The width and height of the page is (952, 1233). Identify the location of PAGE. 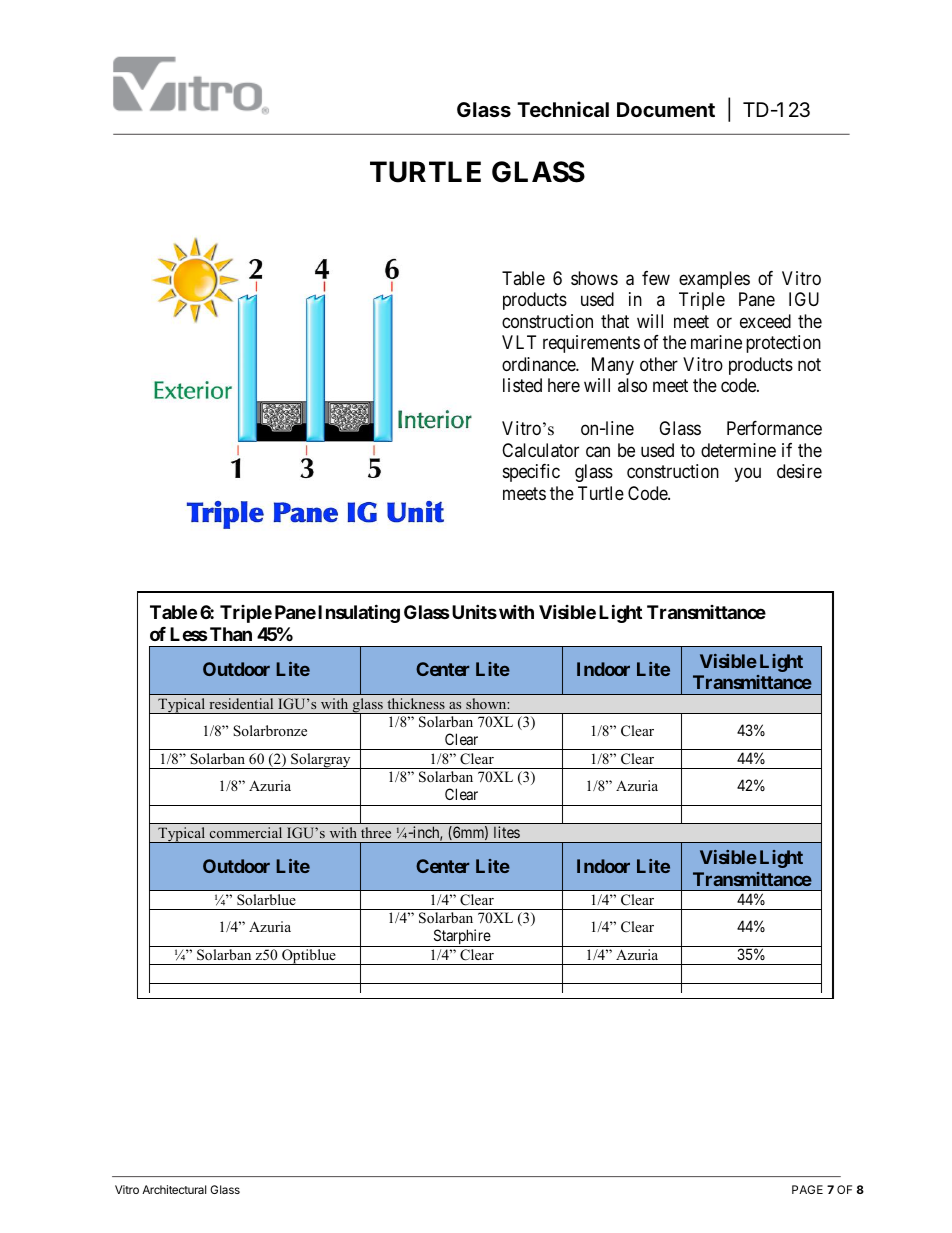
(807, 1189).
